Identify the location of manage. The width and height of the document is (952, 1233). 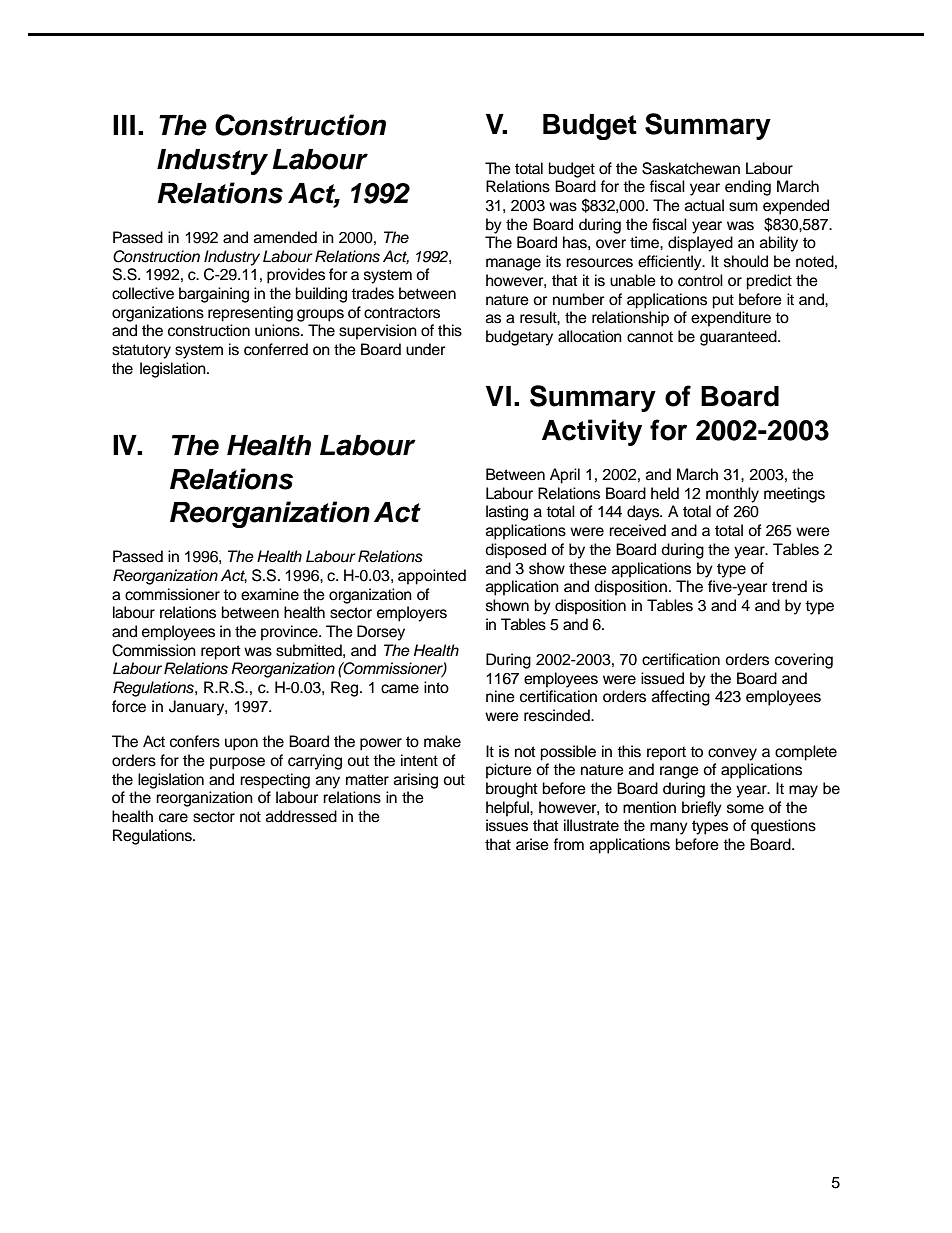
(513, 264).
